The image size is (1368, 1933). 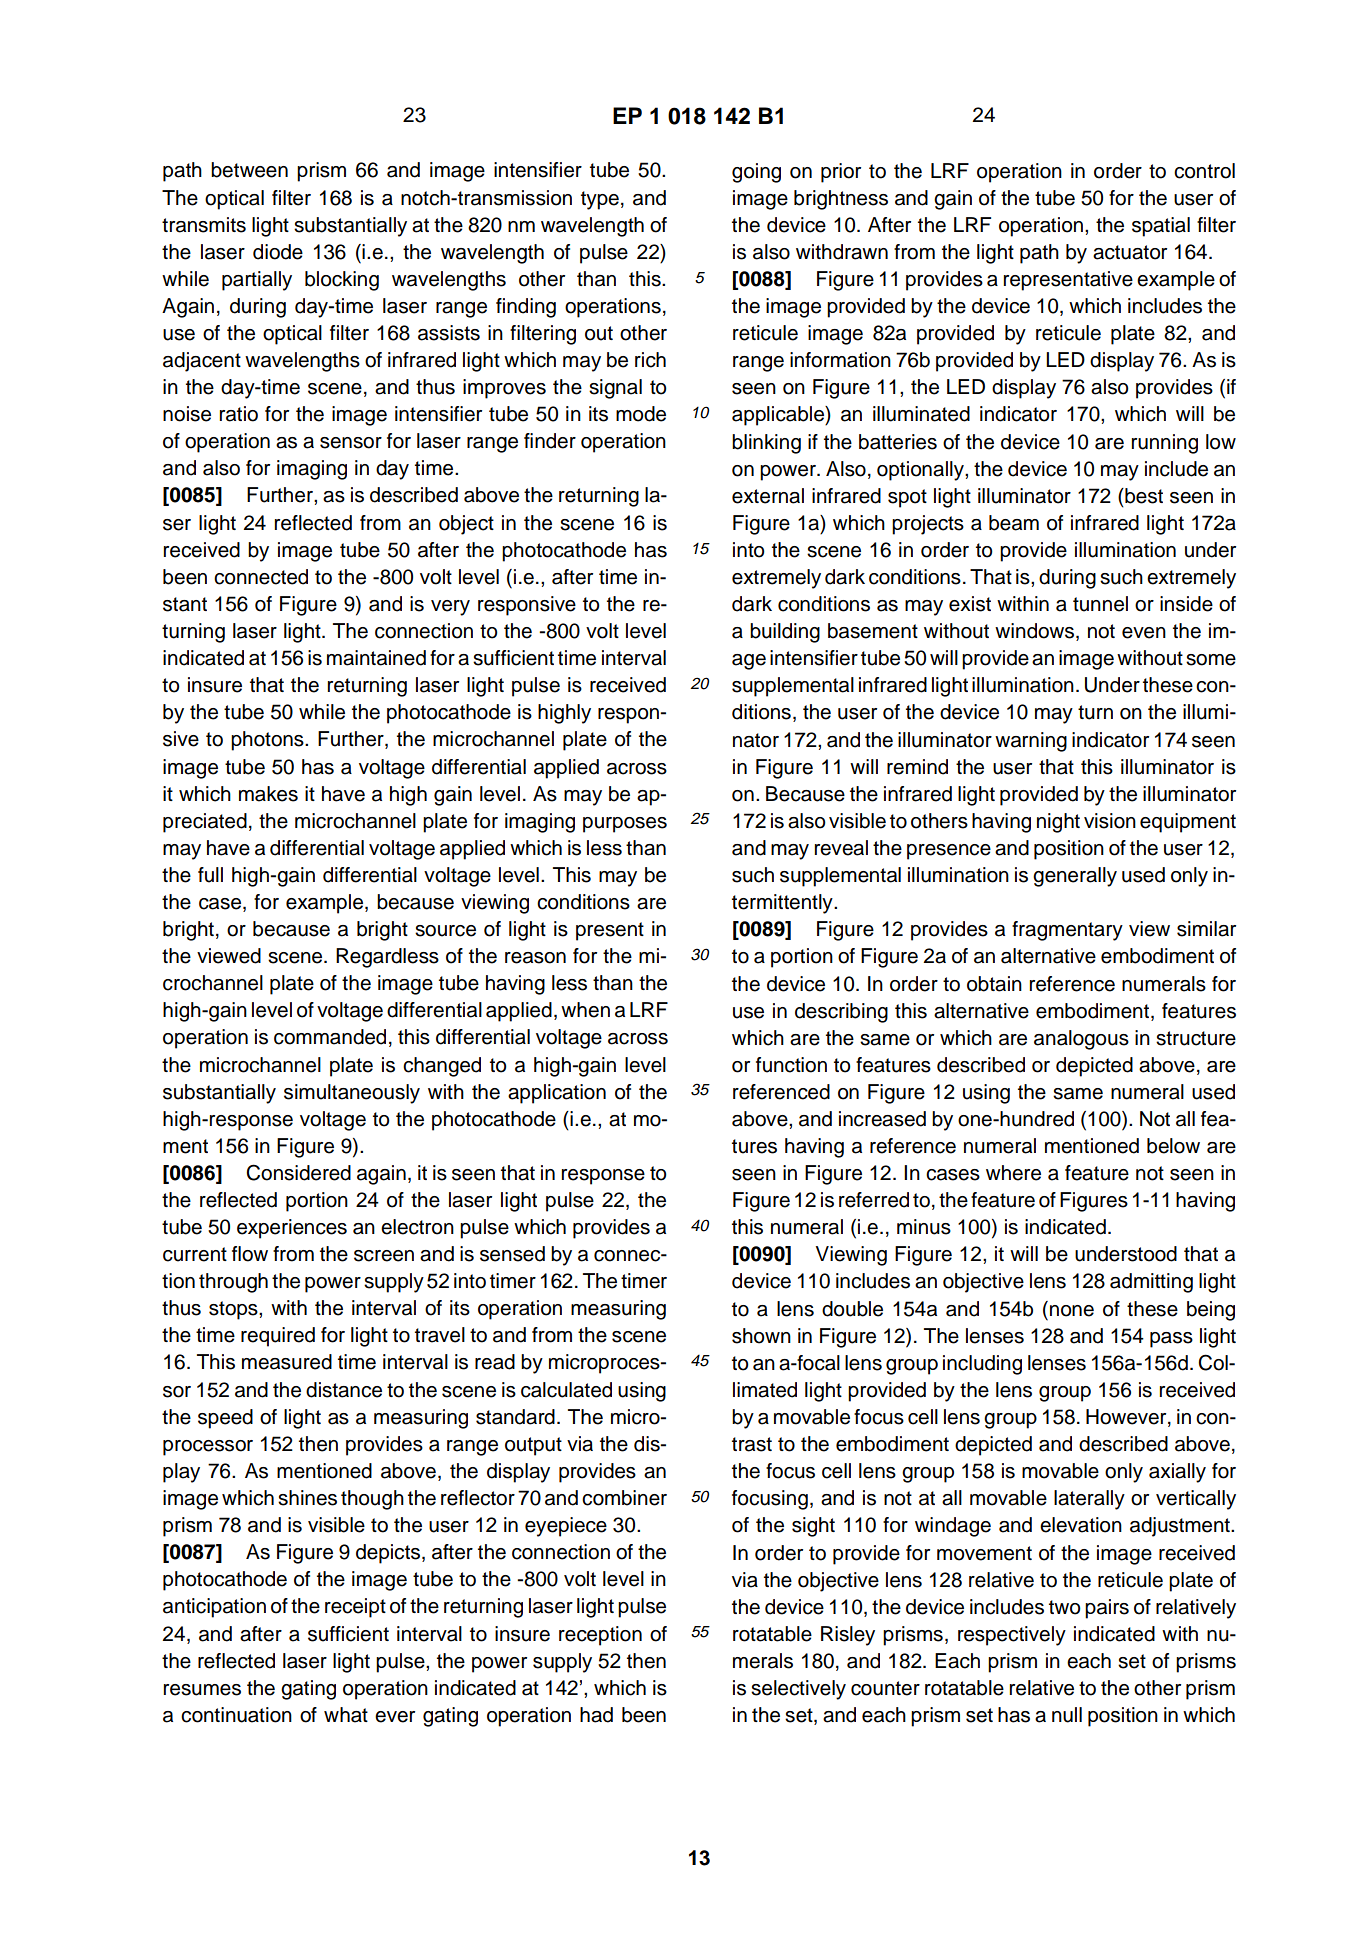 I want to click on selectively, so click(x=798, y=1690).
